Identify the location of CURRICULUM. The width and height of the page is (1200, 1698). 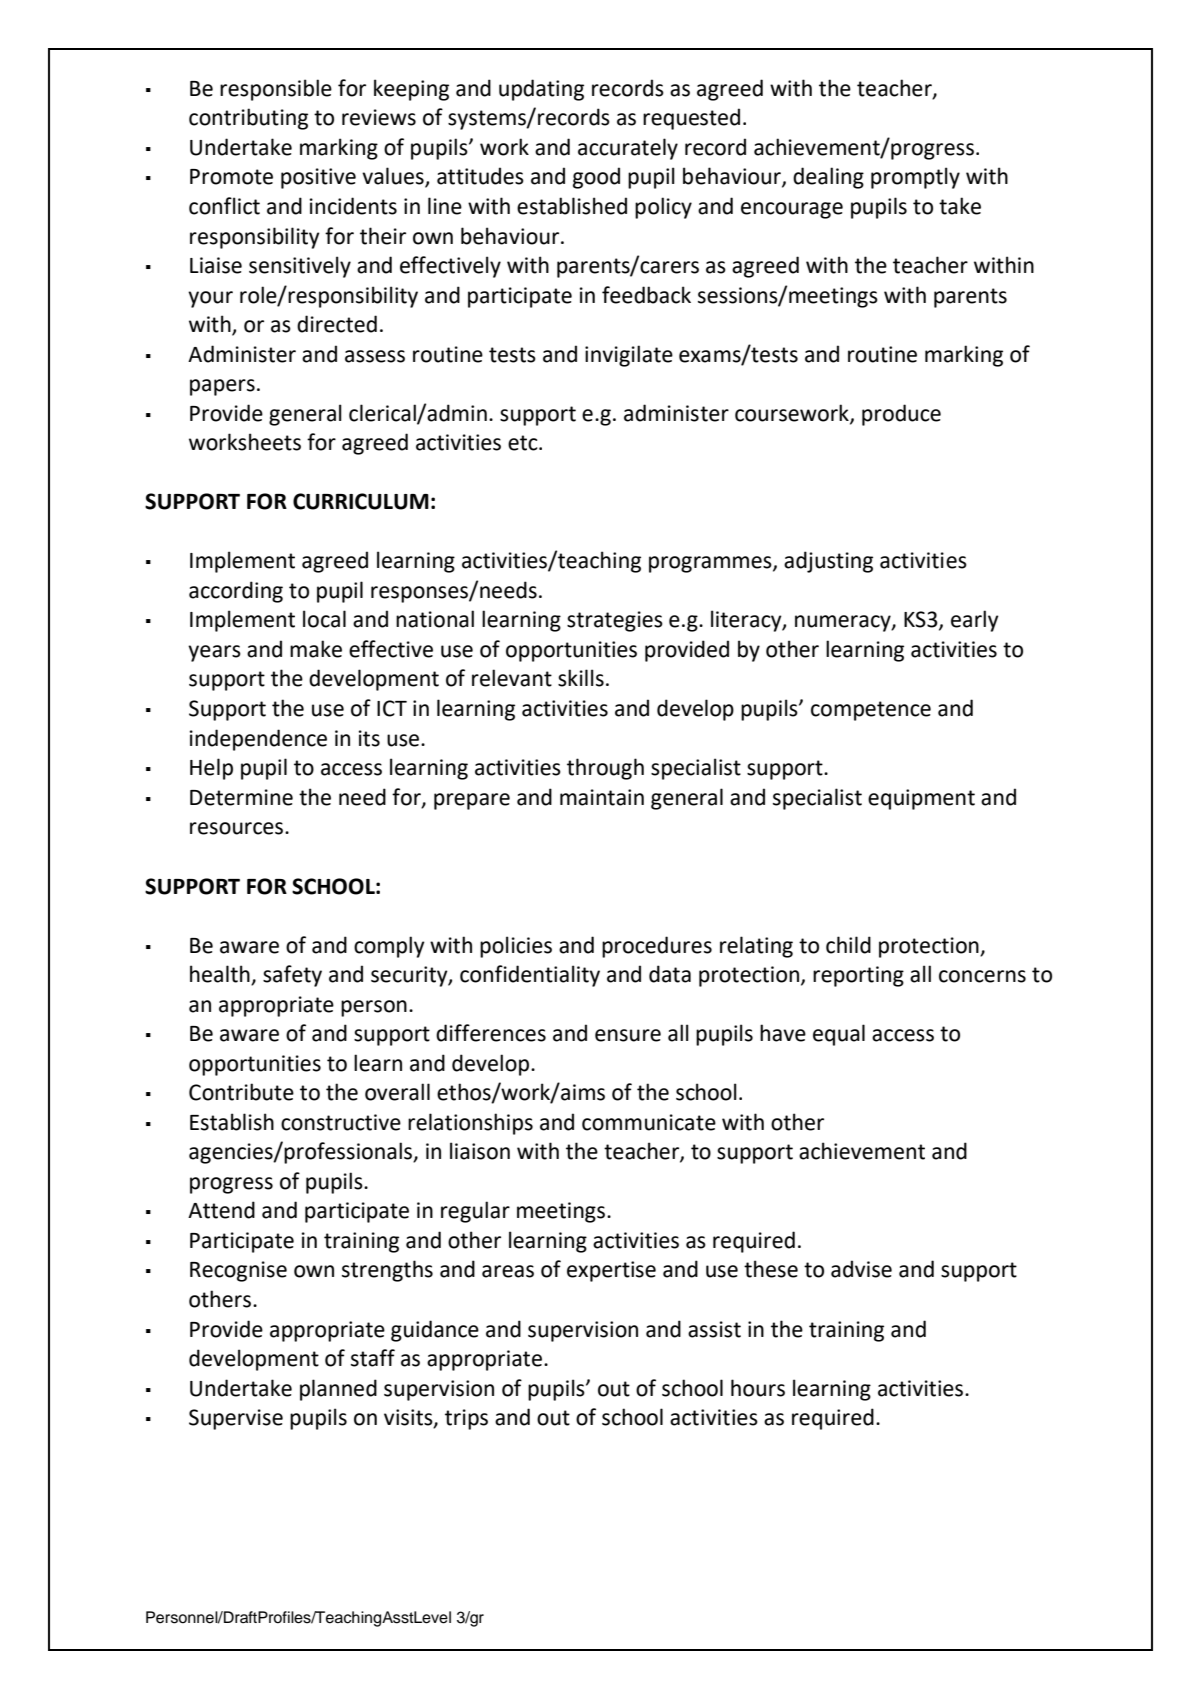
(361, 501).
